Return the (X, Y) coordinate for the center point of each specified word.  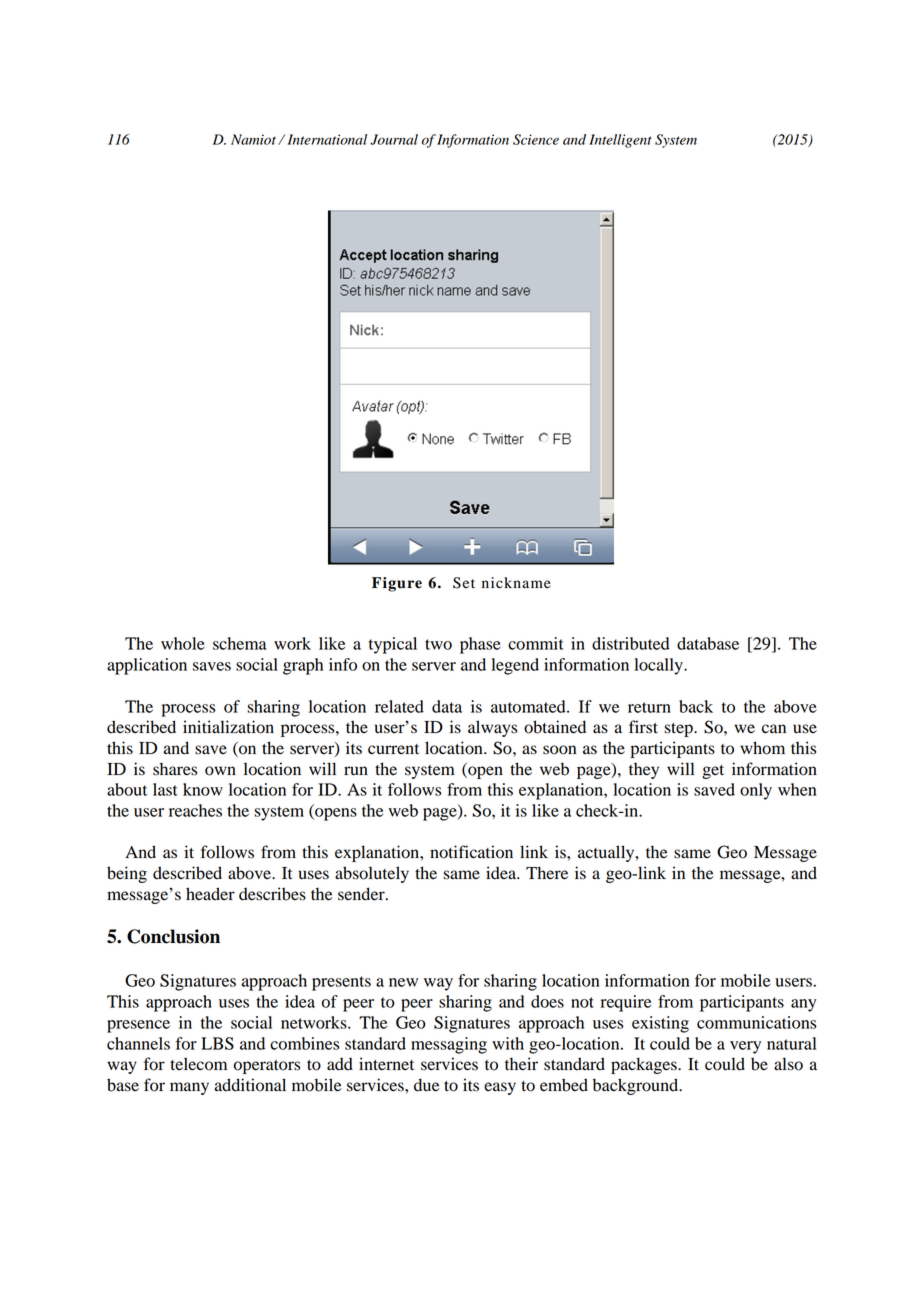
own (220, 771)
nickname (516, 583)
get (713, 772)
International (327, 139)
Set (464, 583)
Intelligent (620, 141)
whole (183, 643)
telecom (198, 1064)
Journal (394, 139)
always (492, 728)
